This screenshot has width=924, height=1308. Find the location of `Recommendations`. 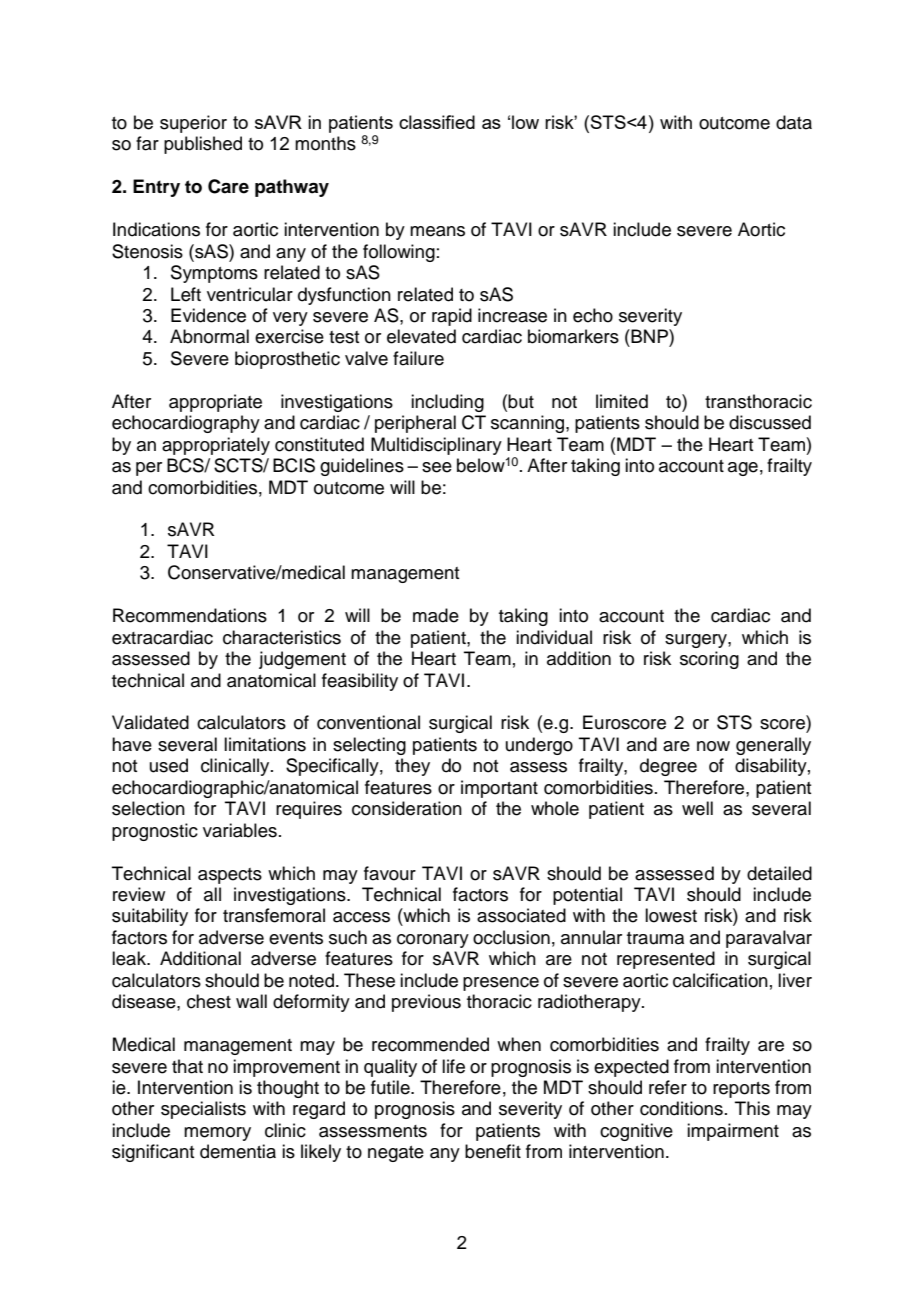

Recommendations is located at coordinates (190, 615).
